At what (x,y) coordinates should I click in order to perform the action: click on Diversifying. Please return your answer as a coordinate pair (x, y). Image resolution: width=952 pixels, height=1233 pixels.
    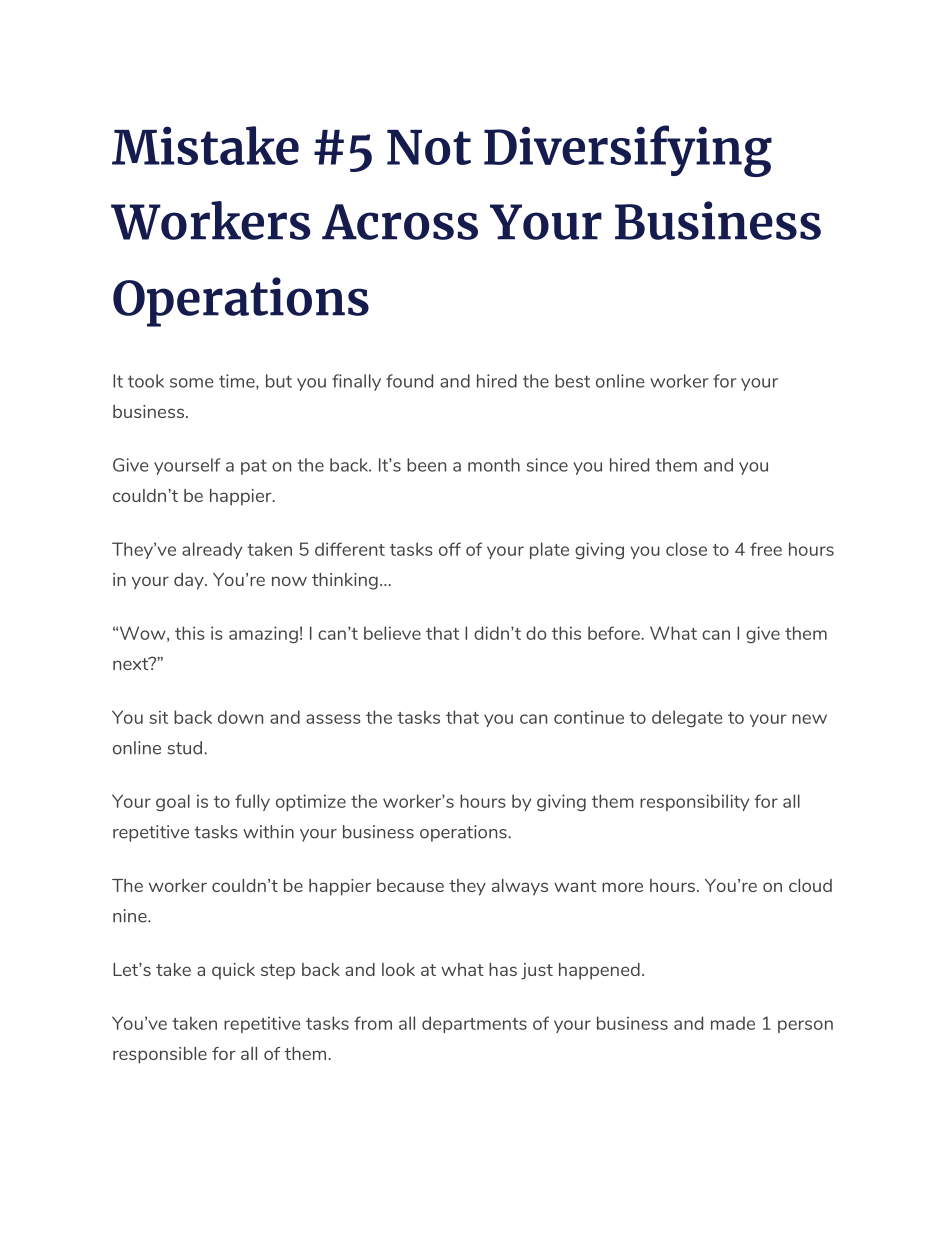
    Looking at the image, I should click on (628, 151).
